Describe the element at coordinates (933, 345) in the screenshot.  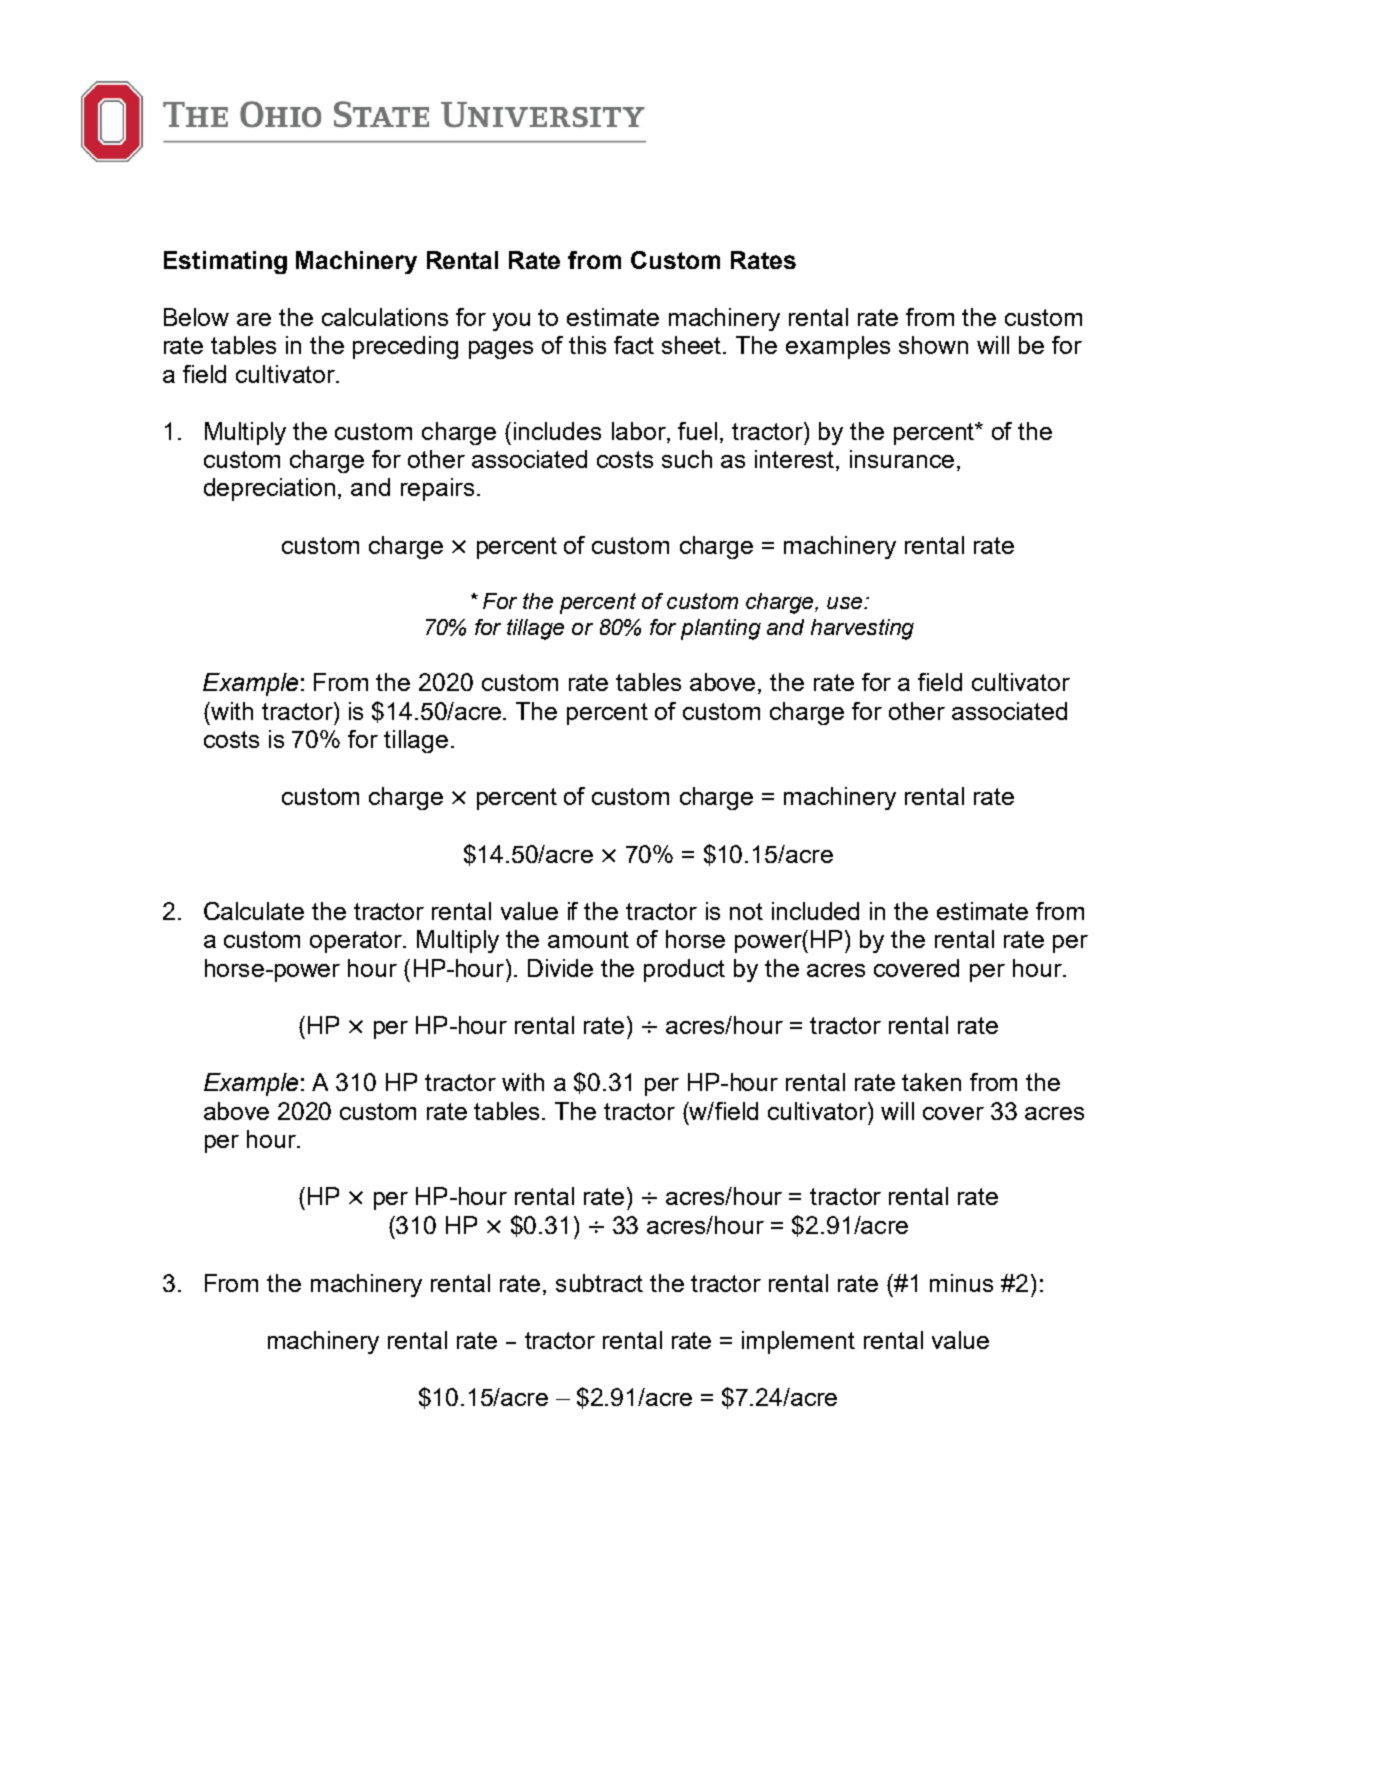
I see `shown` at that location.
